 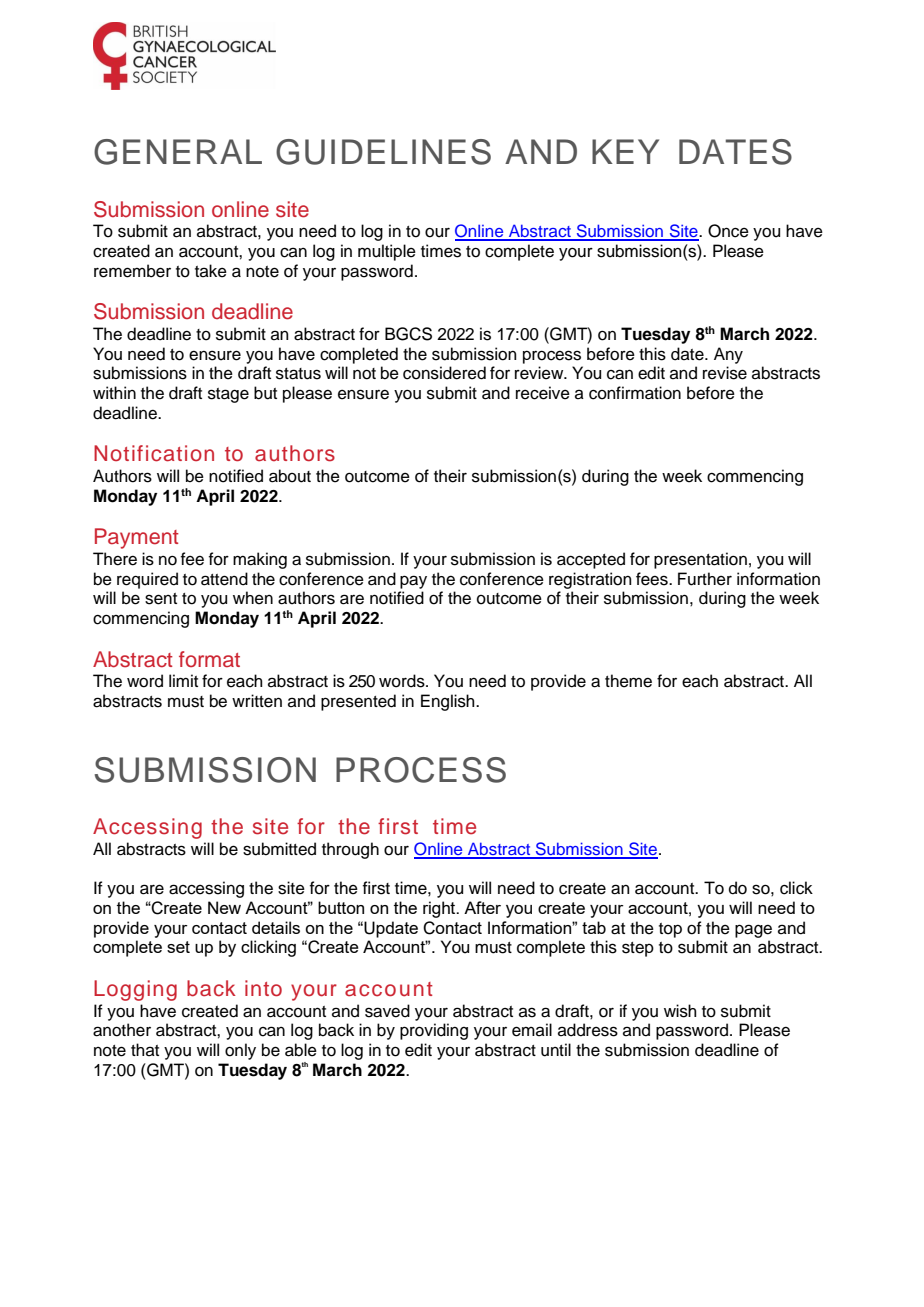 I want to click on fees, so click(x=653, y=579).
